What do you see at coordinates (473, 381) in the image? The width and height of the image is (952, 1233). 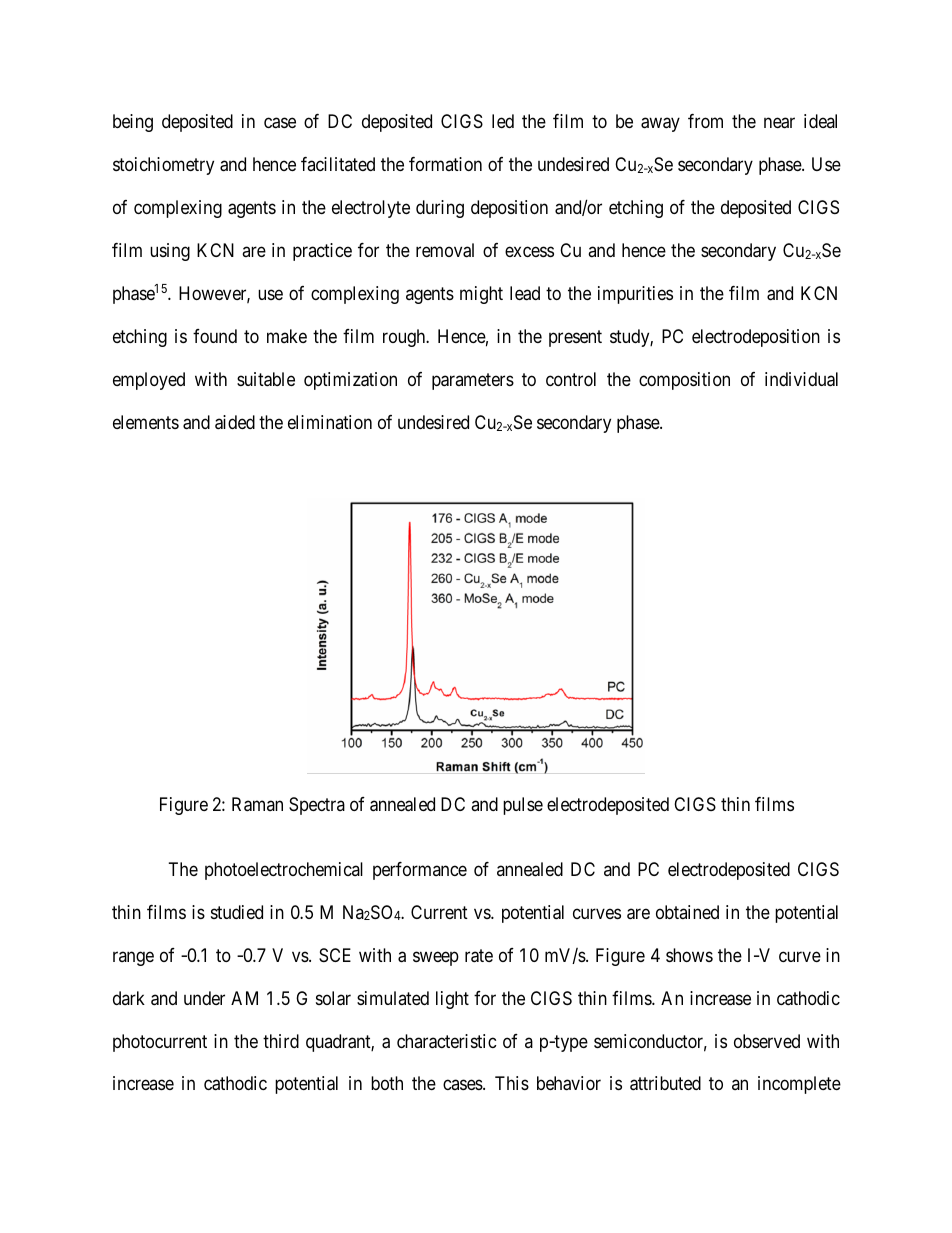 I see `parameters` at bounding box center [473, 381].
